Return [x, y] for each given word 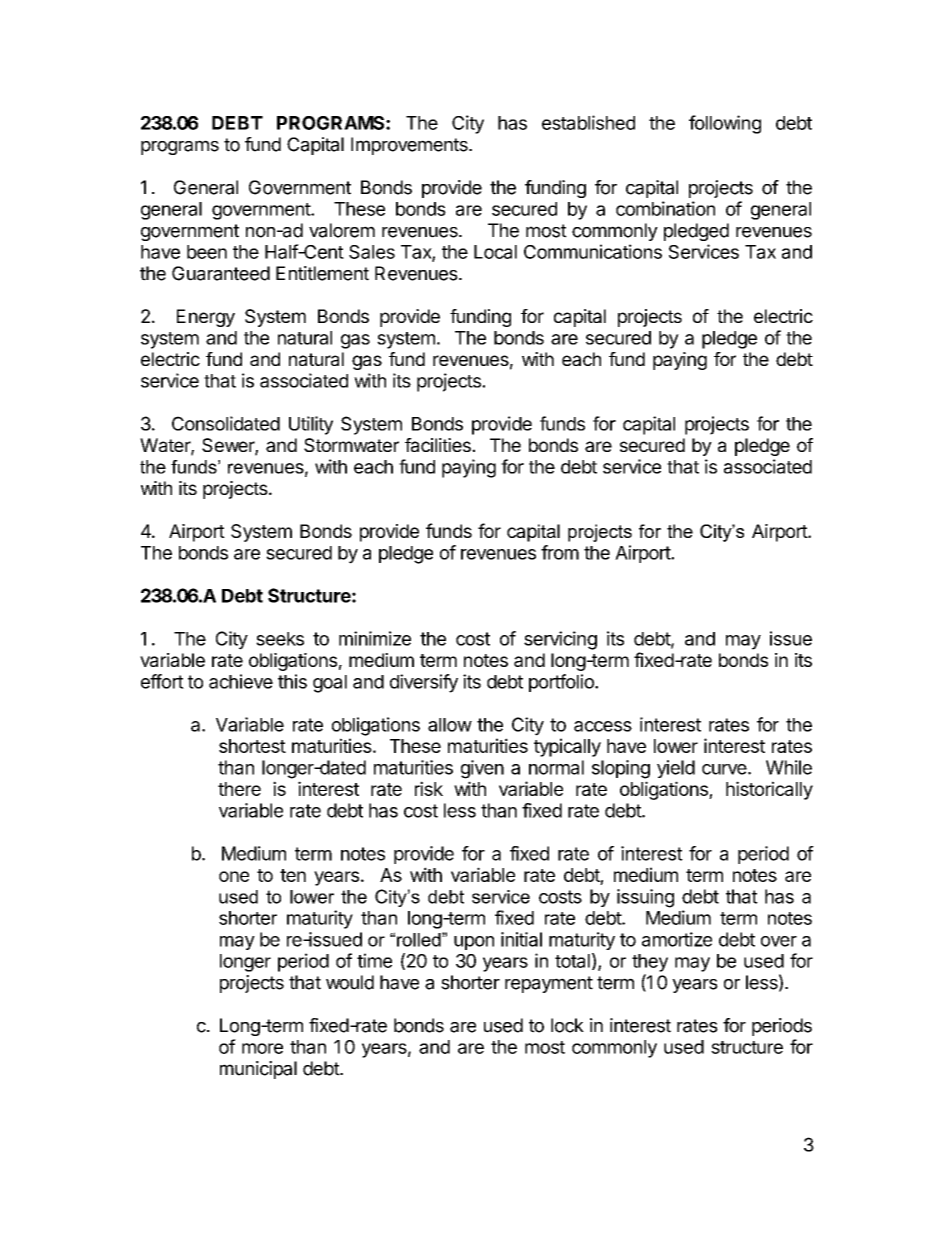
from [560, 552]
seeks [280, 639]
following [725, 124]
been [207, 252]
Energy [206, 318]
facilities [439, 445]
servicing [560, 640]
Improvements [410, 146]
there [239, 789]
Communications [593, 251]
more [262, 1048]
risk [429, 788]
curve [725, 769]
